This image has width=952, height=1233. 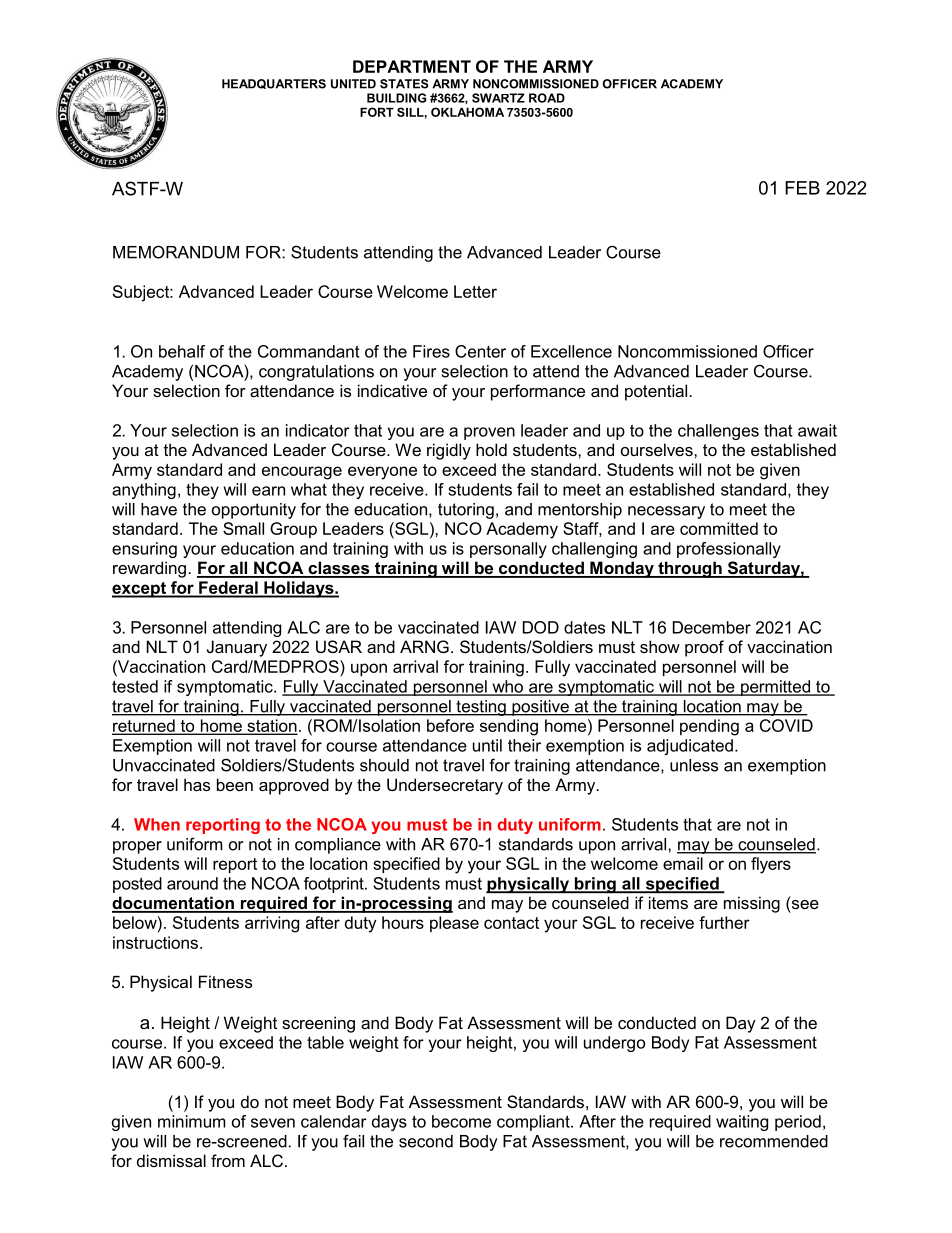 What do you see at coordinates (475, 291) in the image?
I see `Letter` at bounding box center [475, 291].
